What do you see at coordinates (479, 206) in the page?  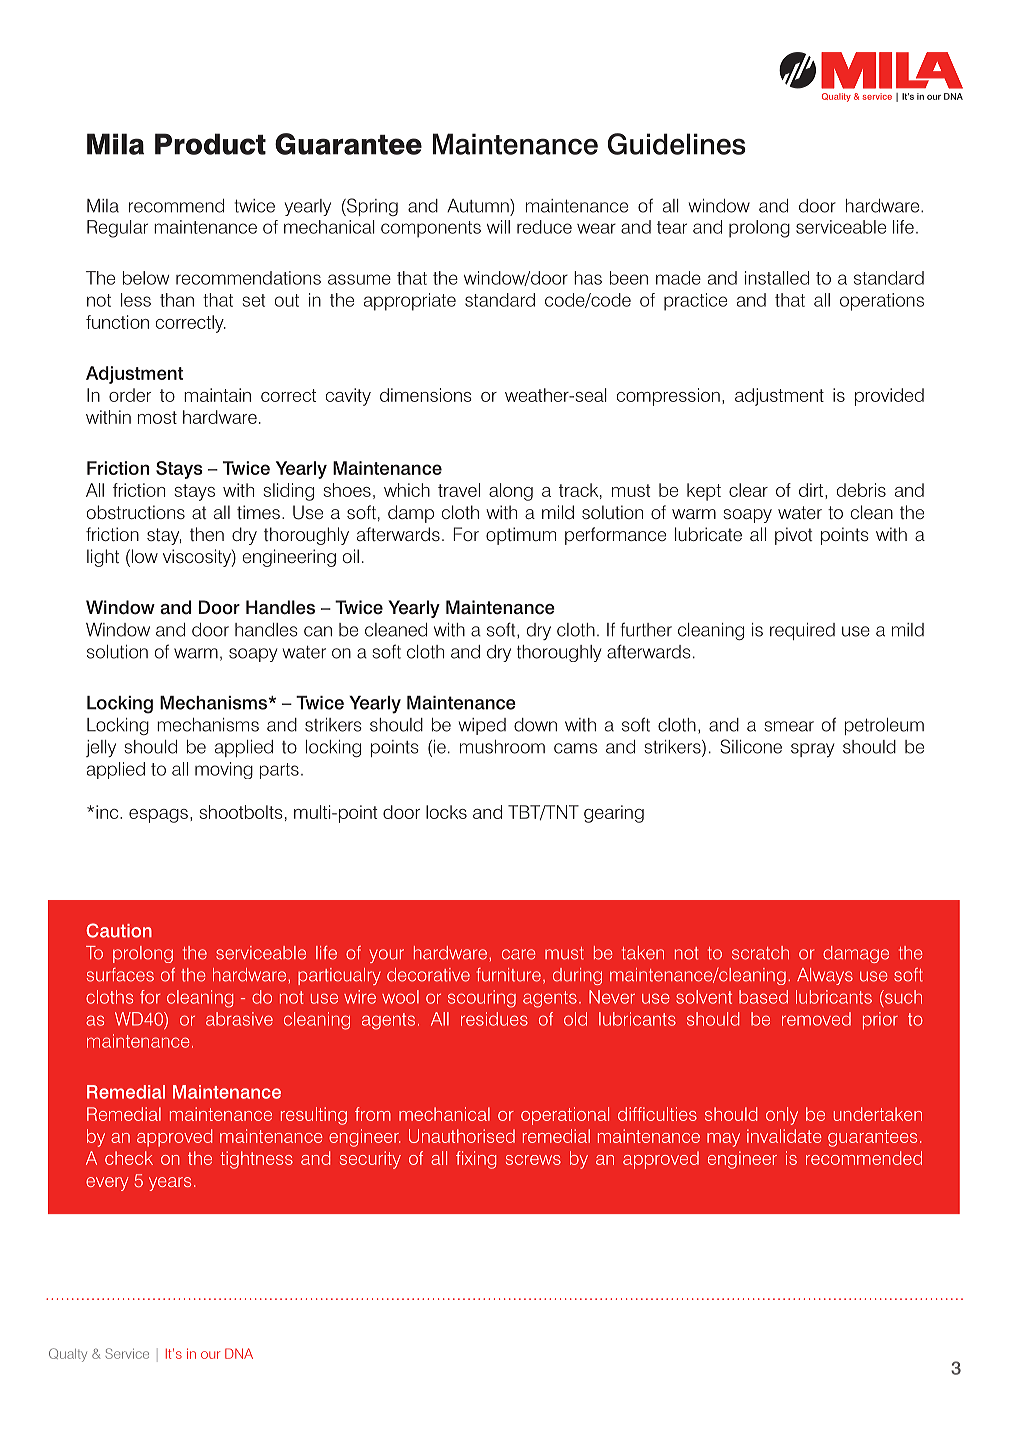 I see `Autumn` at bounding box center [479, 206].
